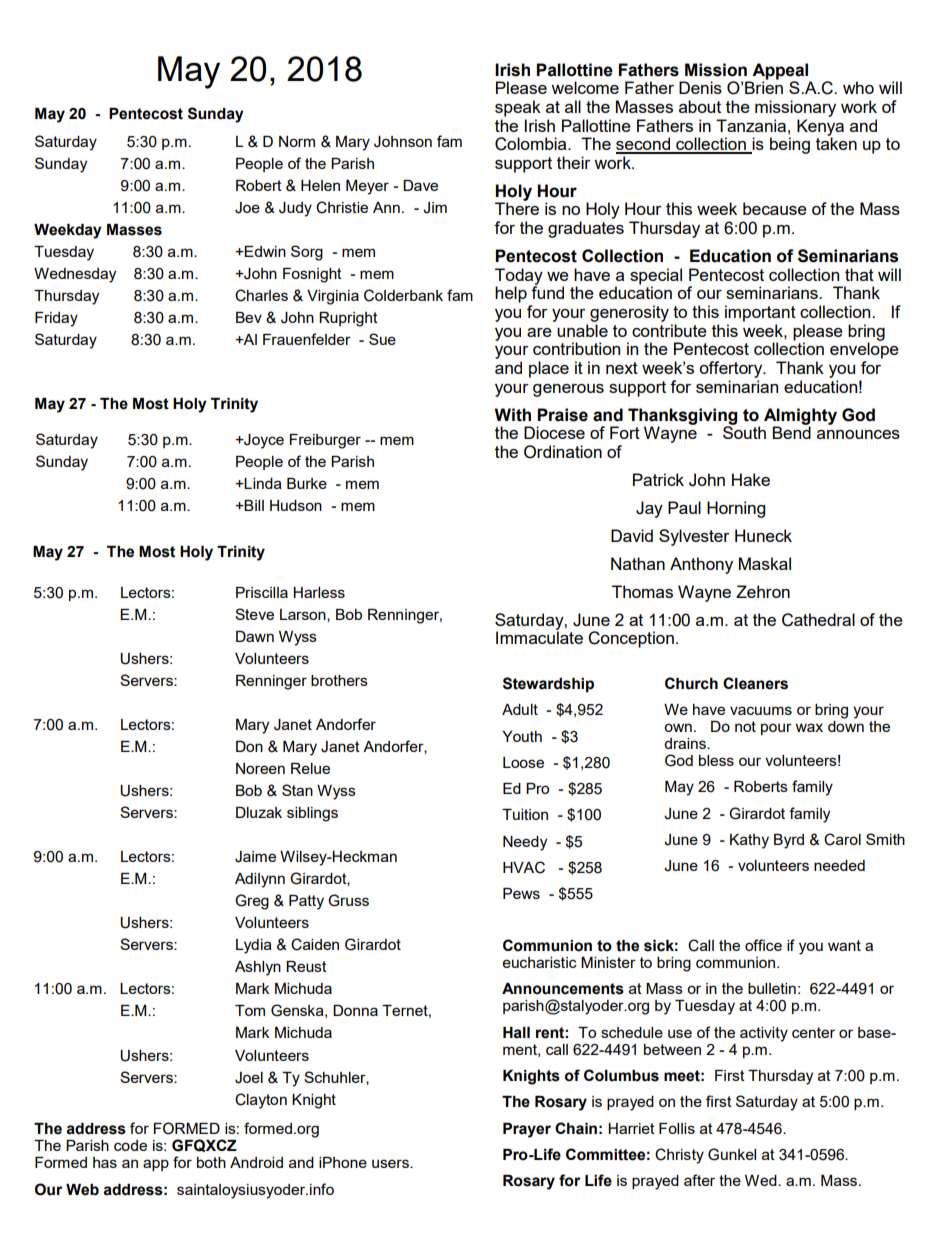  Describe the element at coordinates (130, 1145) in the image. I see `code` at that location.
